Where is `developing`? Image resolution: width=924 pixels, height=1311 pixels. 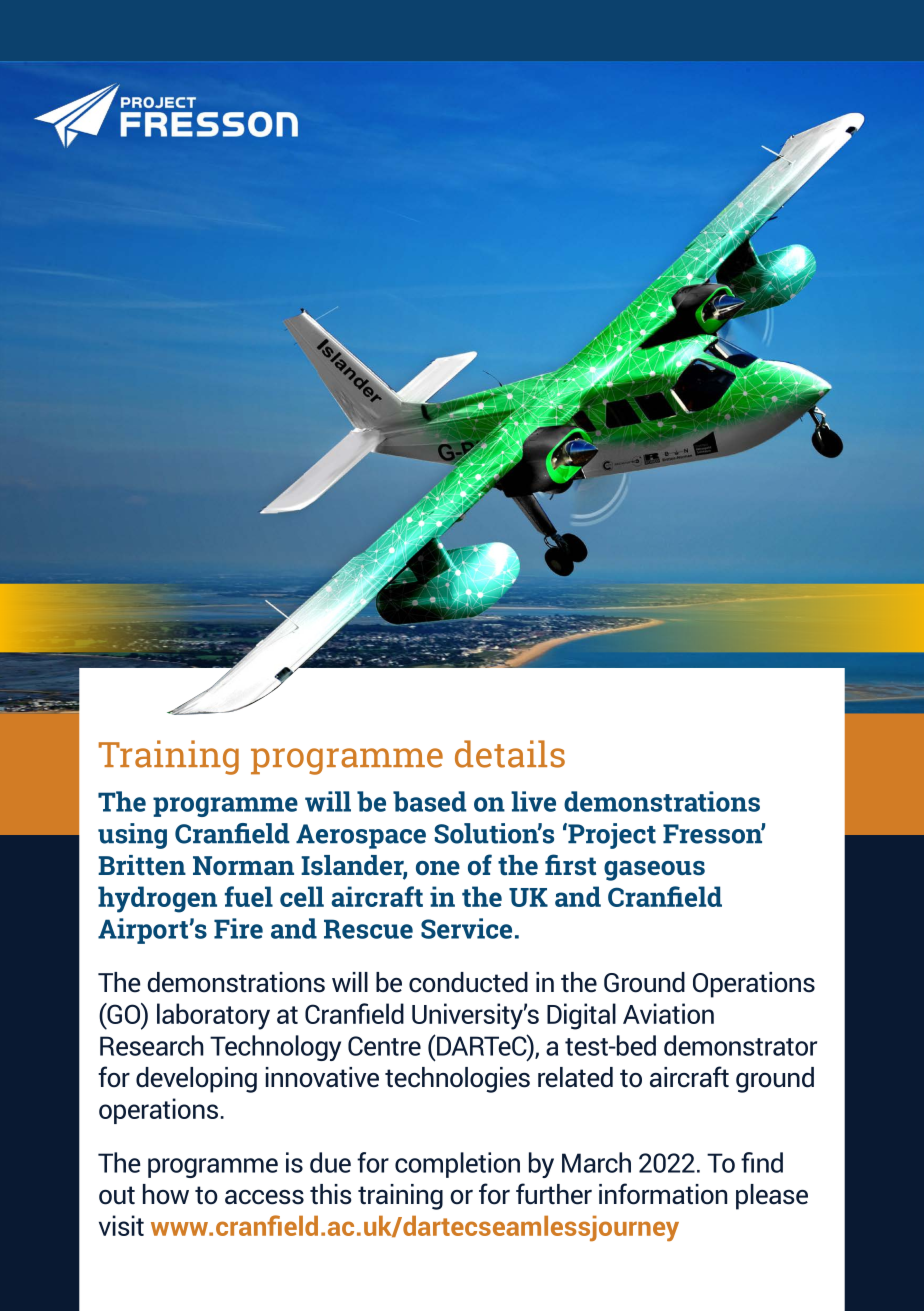
developing is located at coordinates (196, 1080).
